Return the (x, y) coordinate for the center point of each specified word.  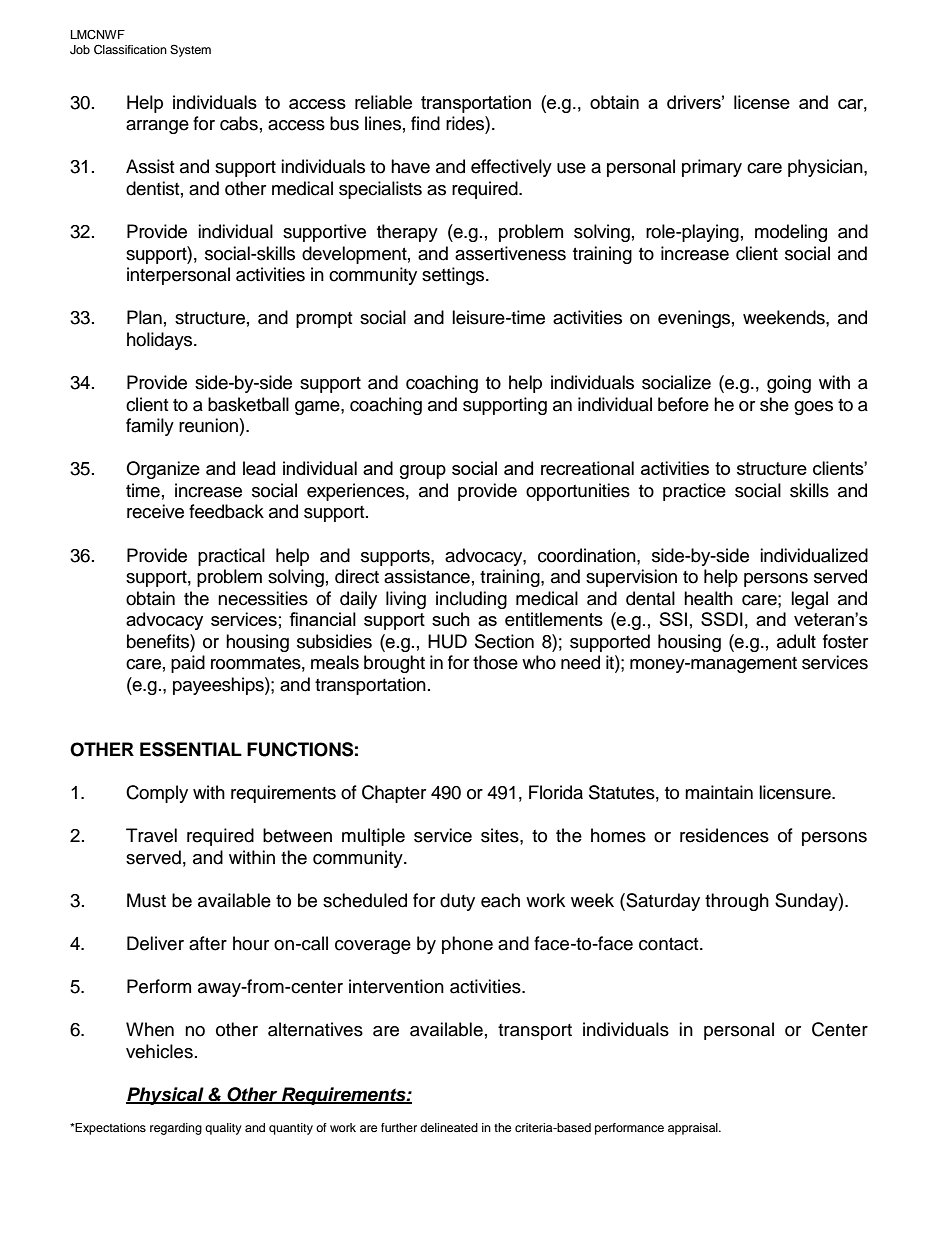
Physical (166, 1096)
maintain (719, 792)
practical (231, 557)
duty (457, 902)
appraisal (694, 1129)
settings (454, 276)
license (762, 102)
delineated (449, 1127)
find (425, 123)
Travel (151, 835)
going (789, 384)
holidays (161, 341)
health (708, 598)
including (471, 600)
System (190, 51)
